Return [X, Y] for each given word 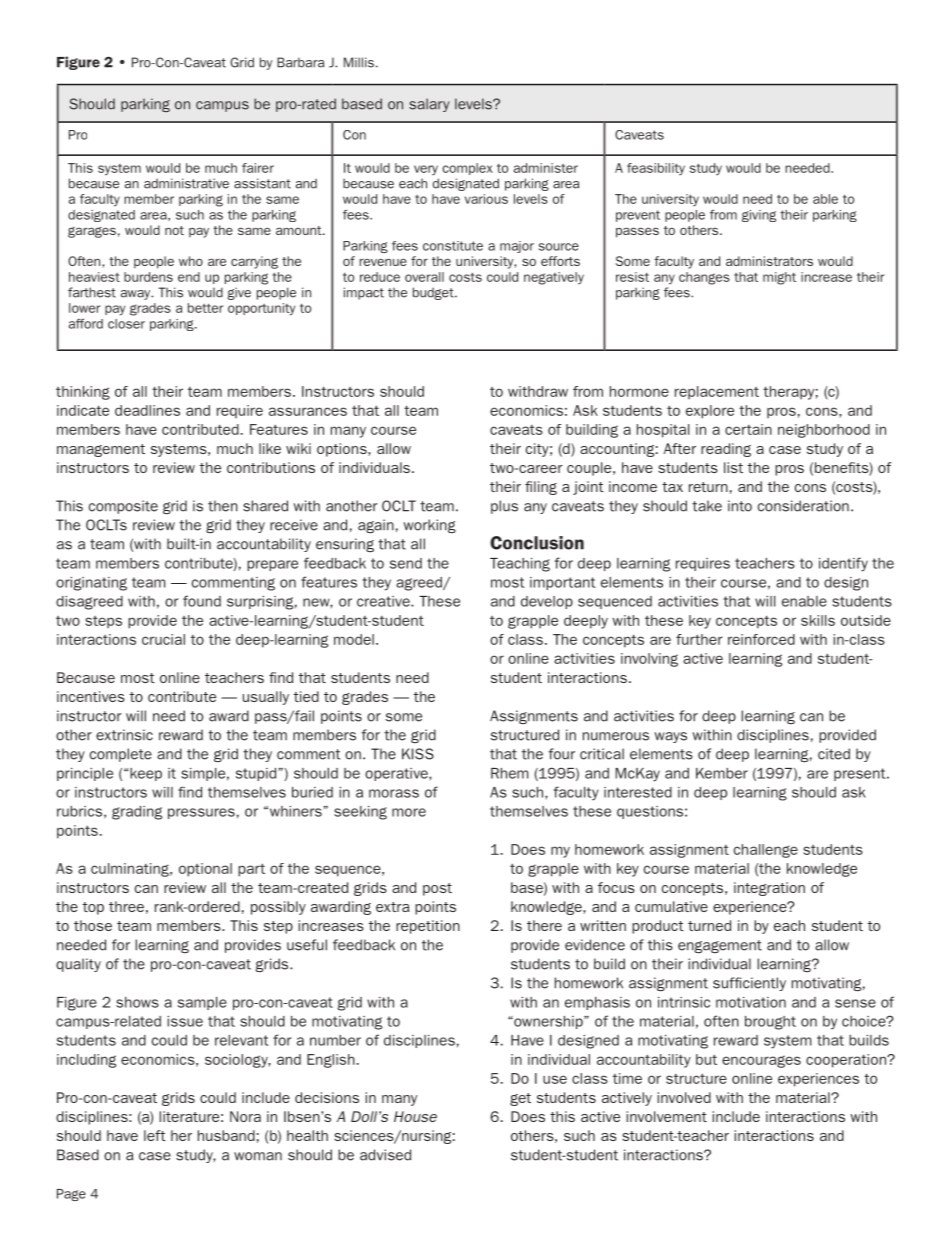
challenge [766, 851]
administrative [186, 183]
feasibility [656, 169]
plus [504, 507]
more [409, 812]
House [415, 1116]
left [155, 1135]
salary [429, 105]
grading [137, 813]
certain [748, 429]
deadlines [147, 410]
